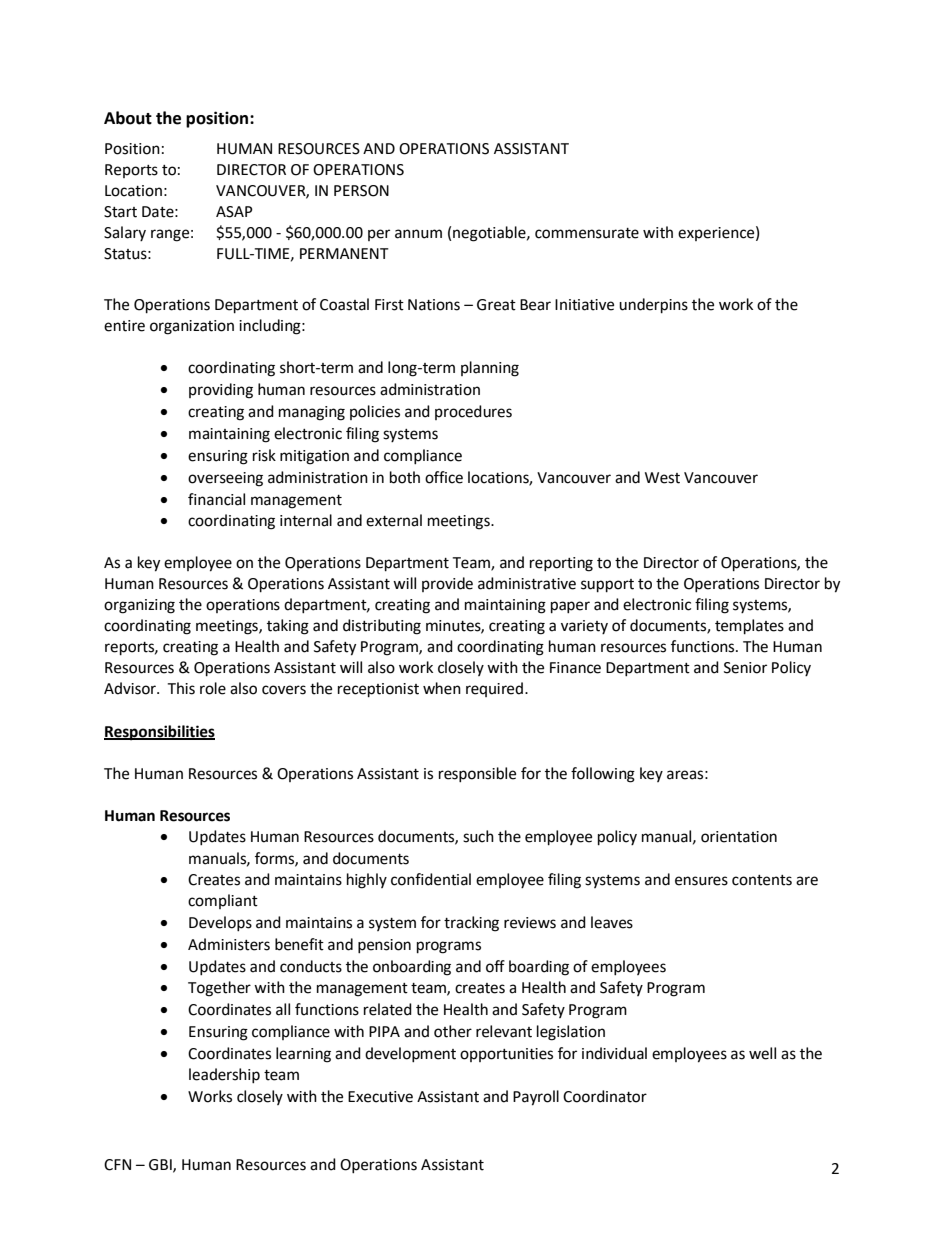 The image size is (952, 1233). Describe the element at coordinates (749, 627) in the page. I see `templates` at that location.
